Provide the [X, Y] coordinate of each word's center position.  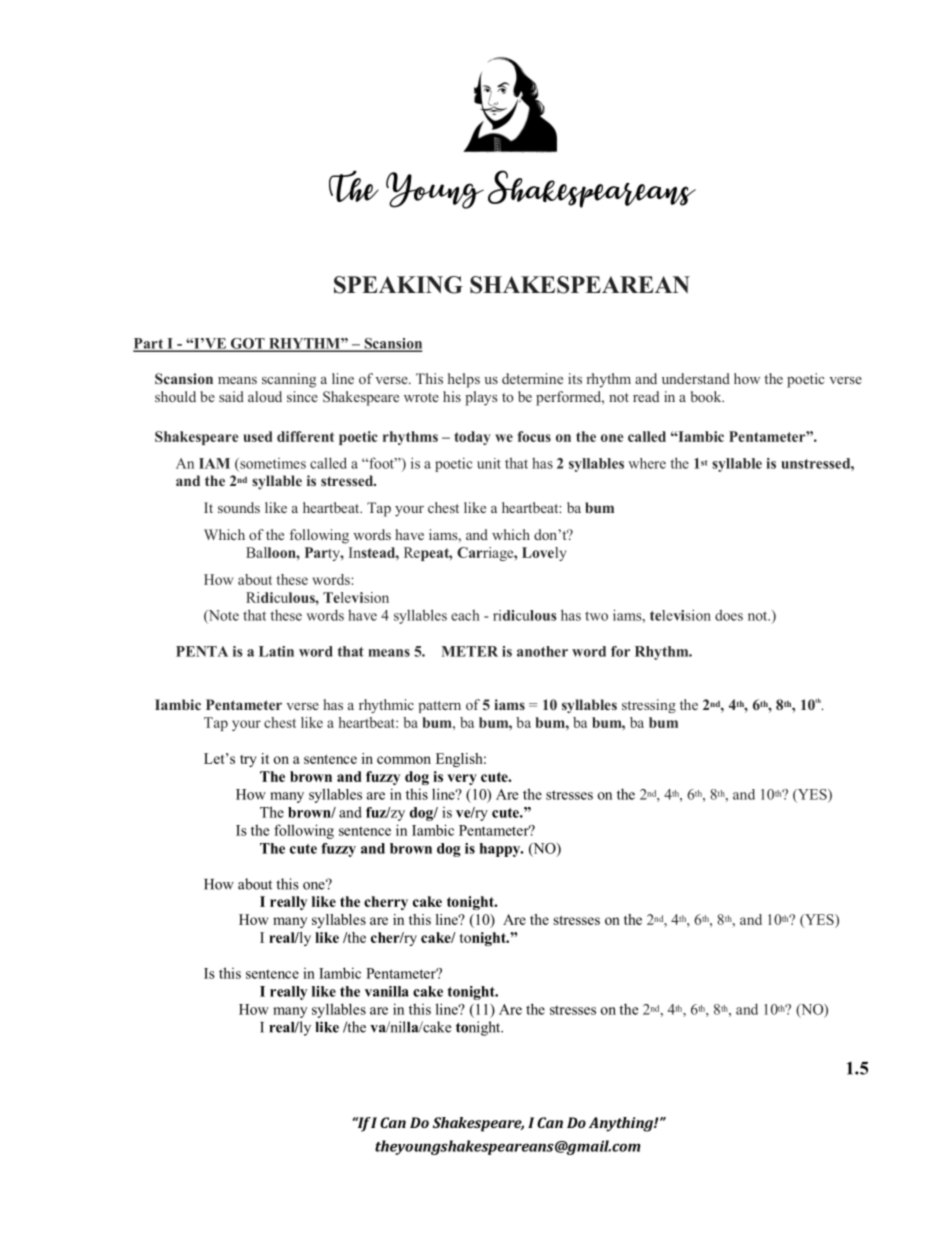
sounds [239, 507]
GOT [248, 344]
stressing [649, 706]
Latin [276, 651]
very [462, 779]
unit [489, 463]
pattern [439, 707]
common [404, 760]
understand [696, 378]
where [647, 463]
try [248, 761]
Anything [622, 1124]
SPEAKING [398, 285]
